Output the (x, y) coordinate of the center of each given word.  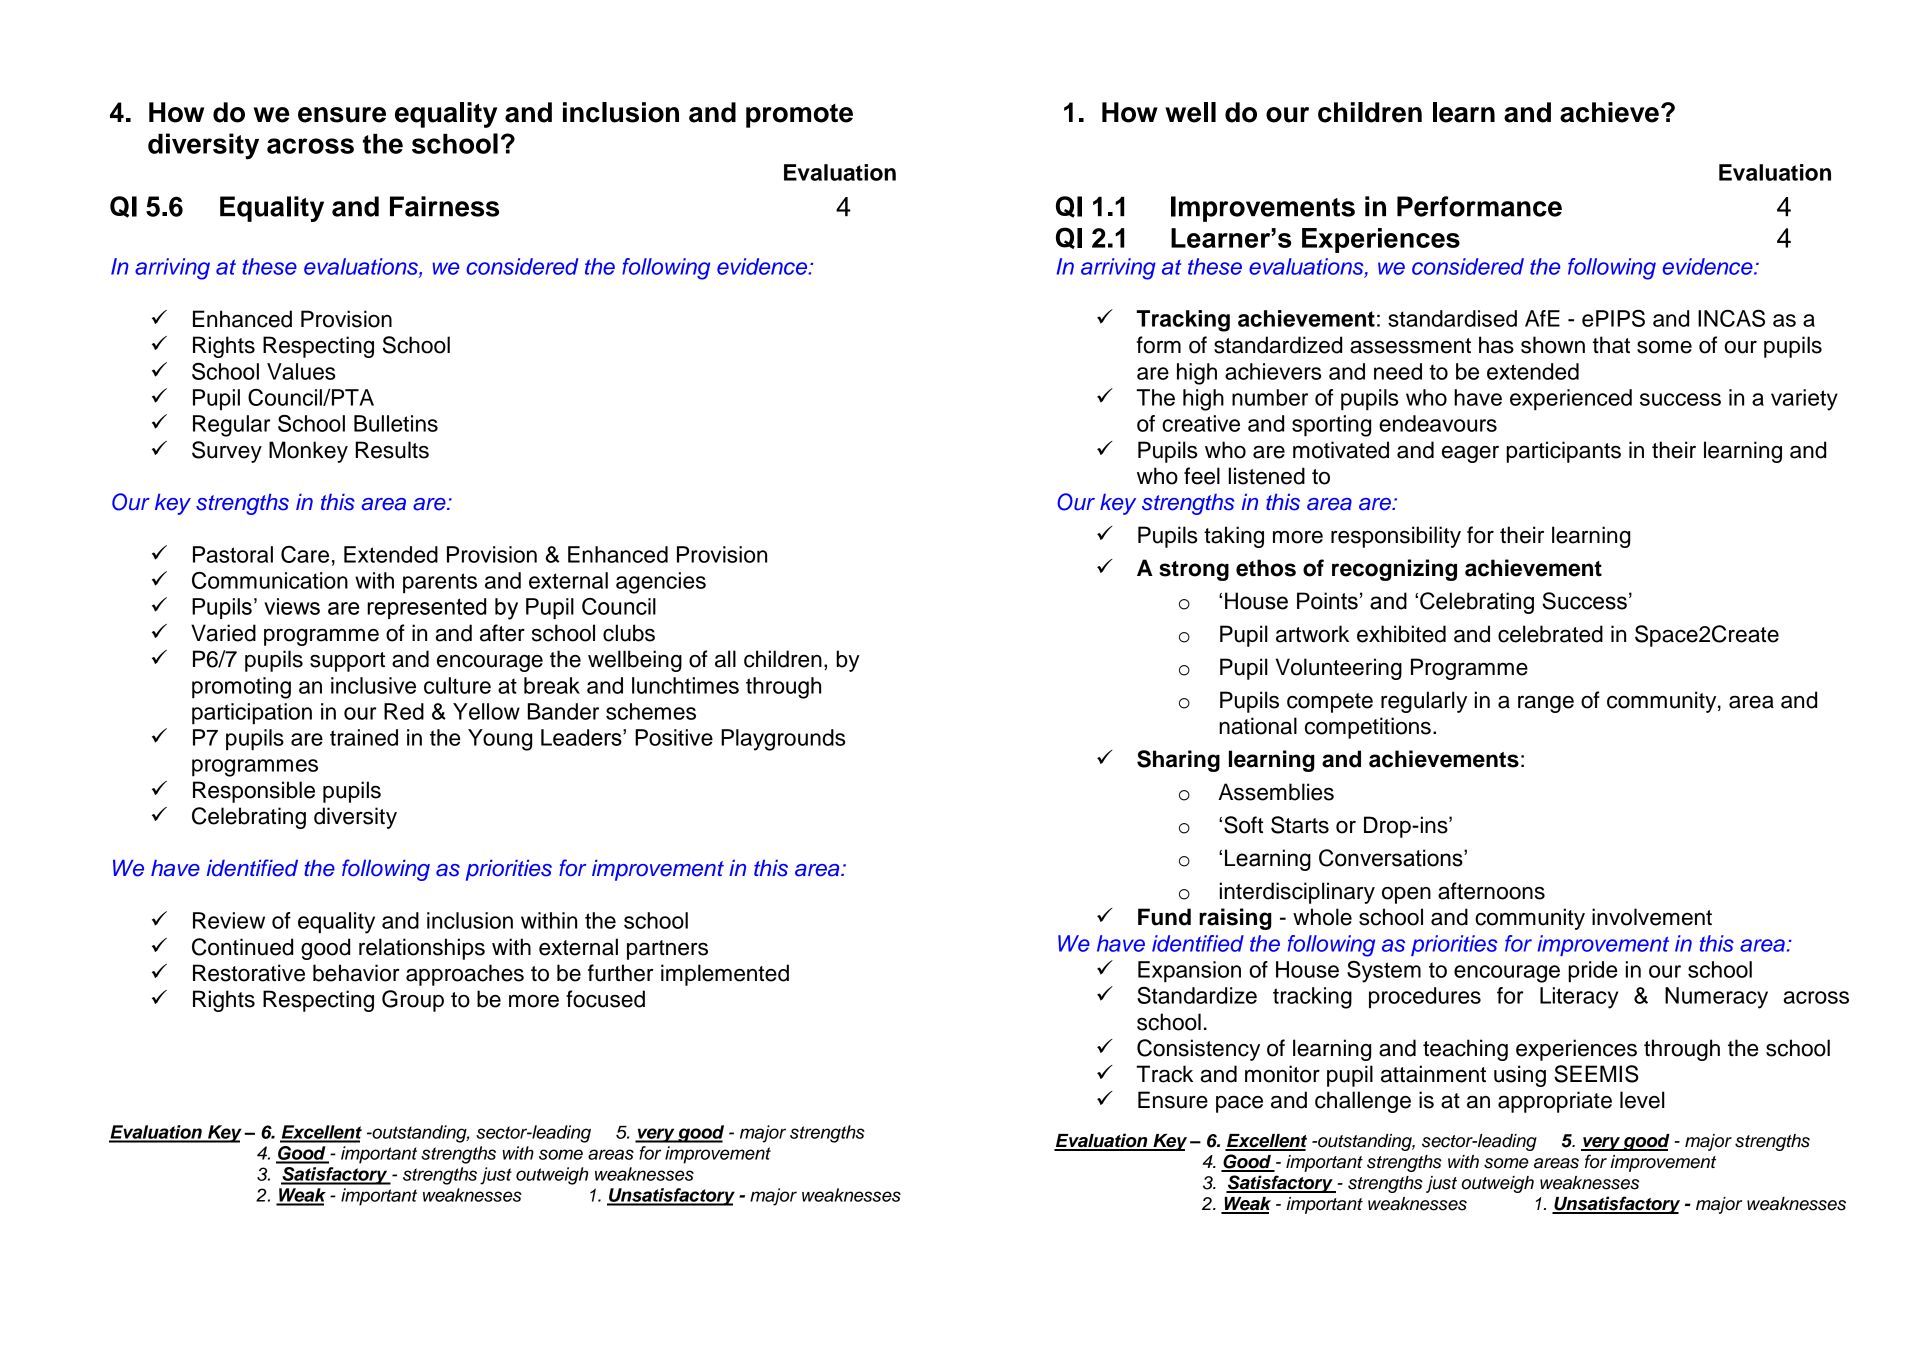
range (1546, 704)
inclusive (373, 685)
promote (799, 116)
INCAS (1731, 318)
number (1270, 397)
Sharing (1178, 761)
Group (413, 1001)
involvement (1652, 917)
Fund (1164, 917)
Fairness (444, 206)
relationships (422, 949)
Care (305, 554)
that (1611, 345)
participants (1563, 452)
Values (301, 371)
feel (1202, 476)
